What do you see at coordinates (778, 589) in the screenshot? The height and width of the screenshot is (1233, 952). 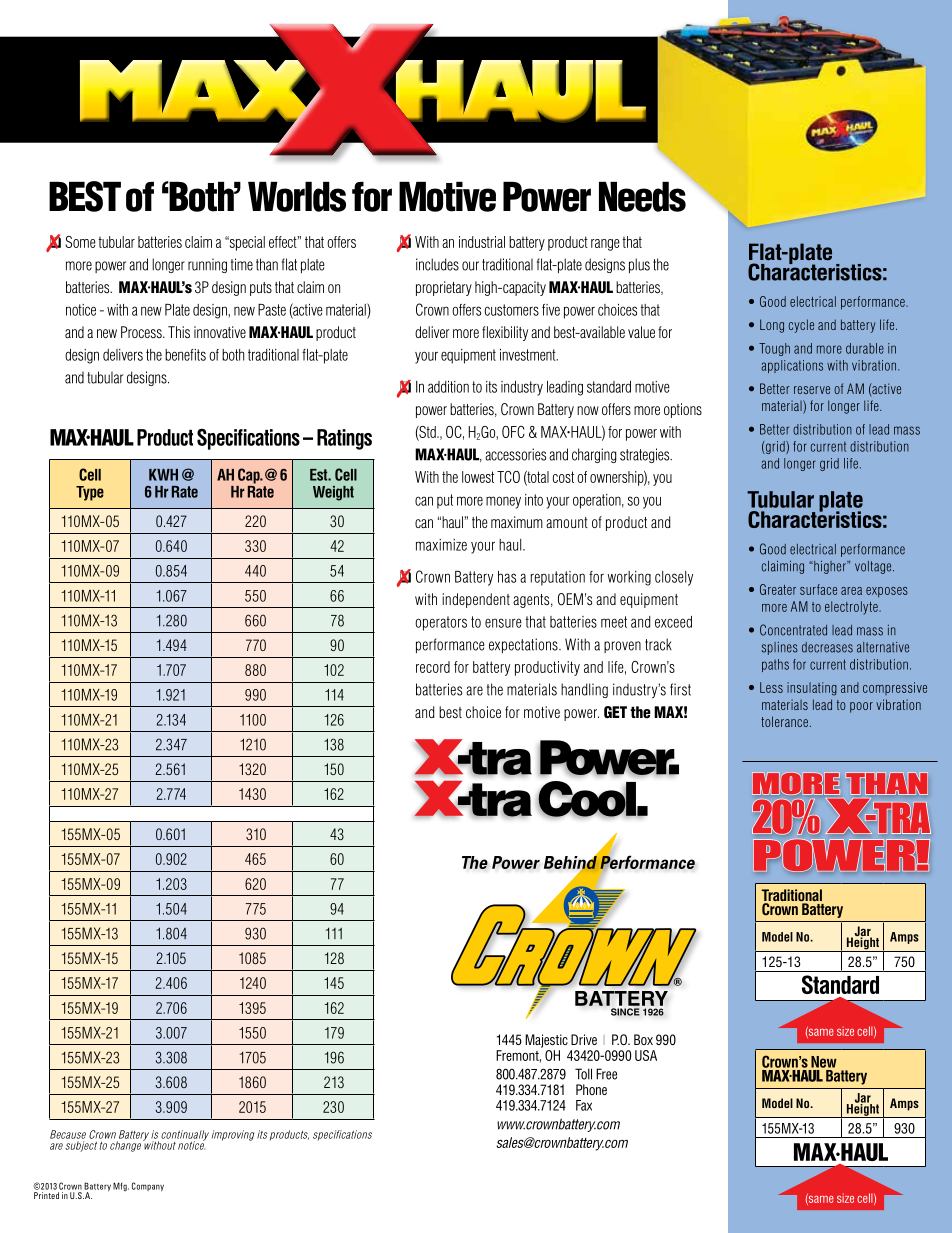 I see `Greater` at bounding box center [778, 589].
